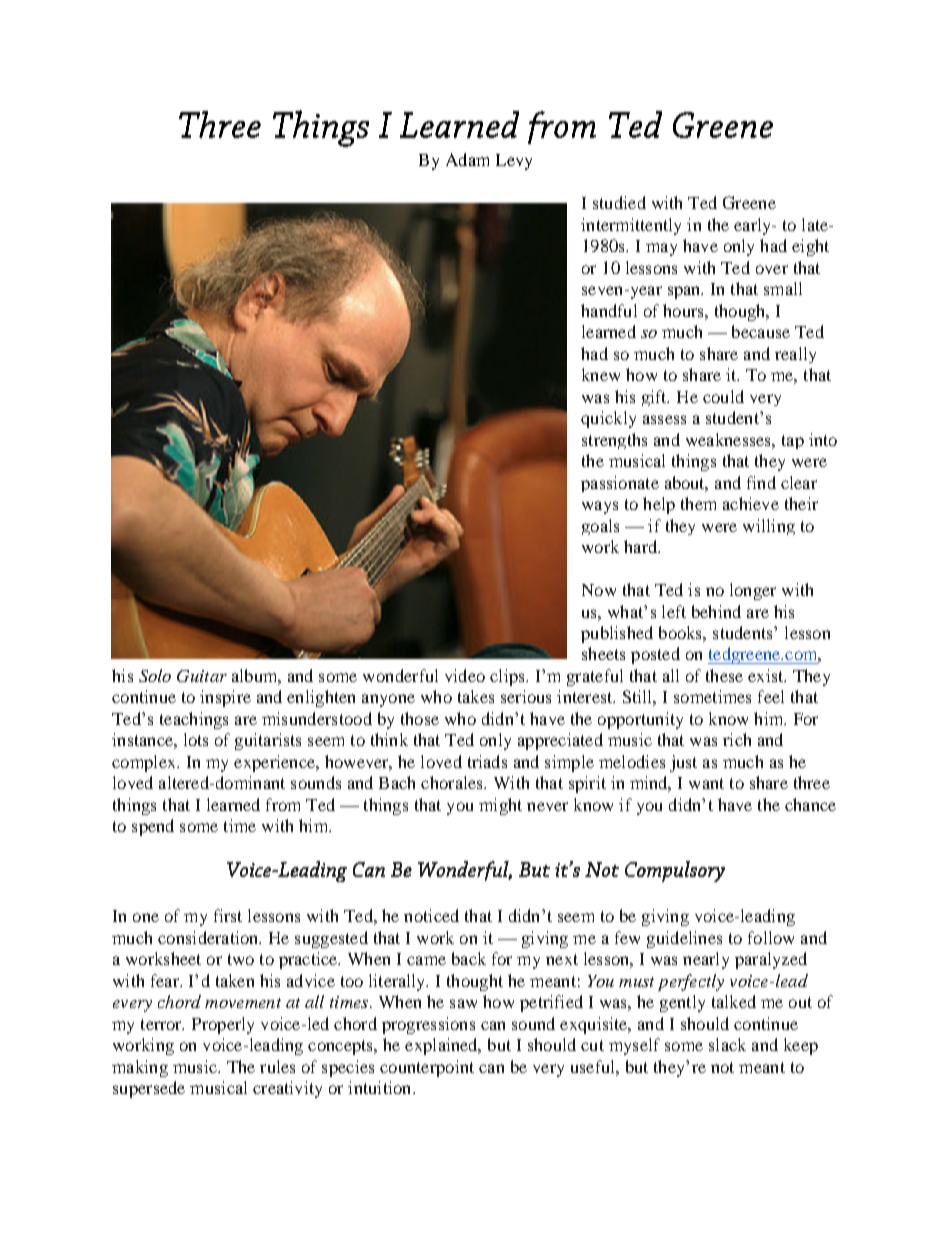 Image resolution: width=952 pixels, height=1233 pixels. What do you see at coordinates (706, 783) in the image?
I see `want` at bounding box center [706, 783].
